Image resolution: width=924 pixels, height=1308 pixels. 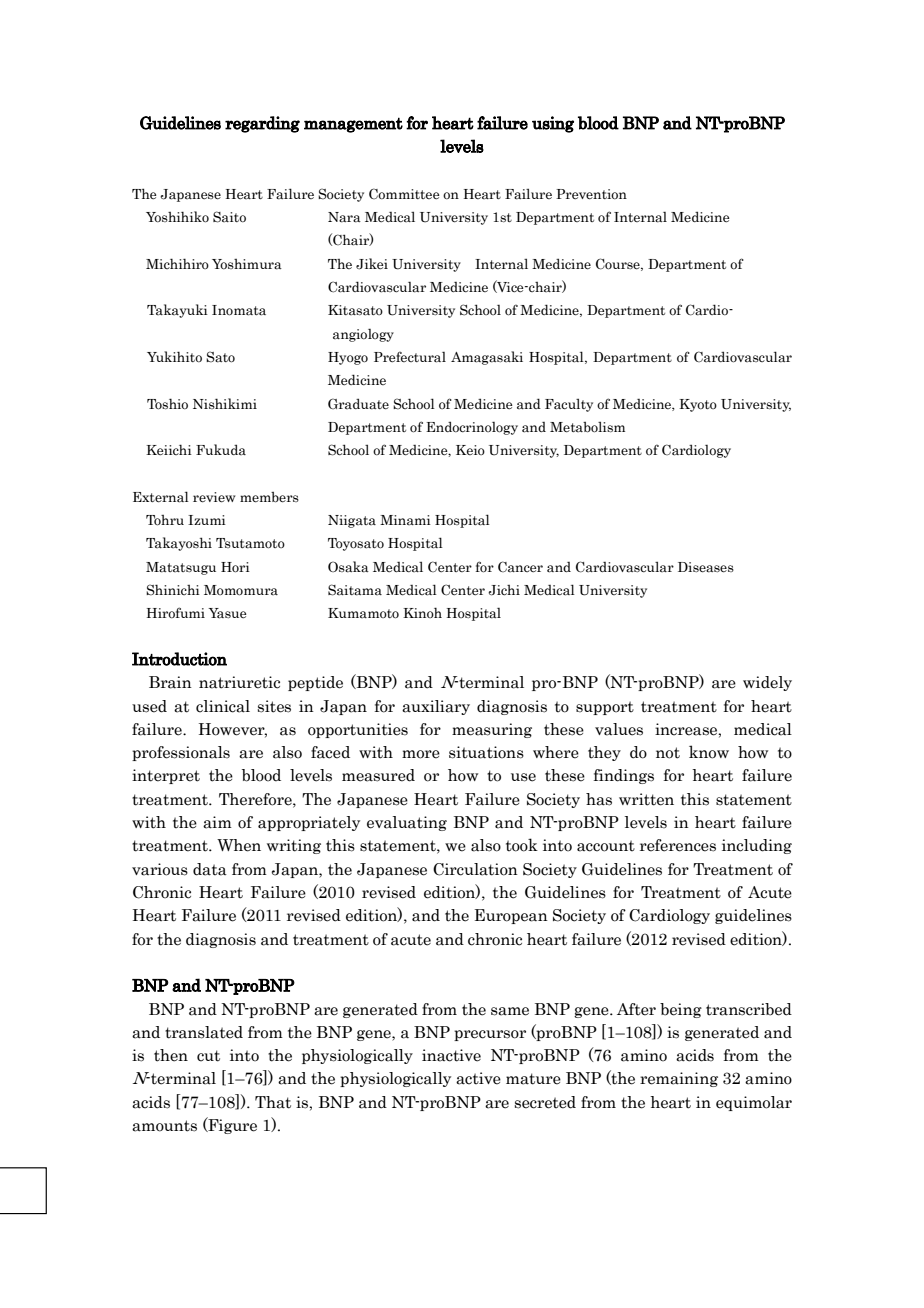 What do you see at coordinates (404, 194) in the screenshot?
I see `Committee` at bounding box center [404, 194].
